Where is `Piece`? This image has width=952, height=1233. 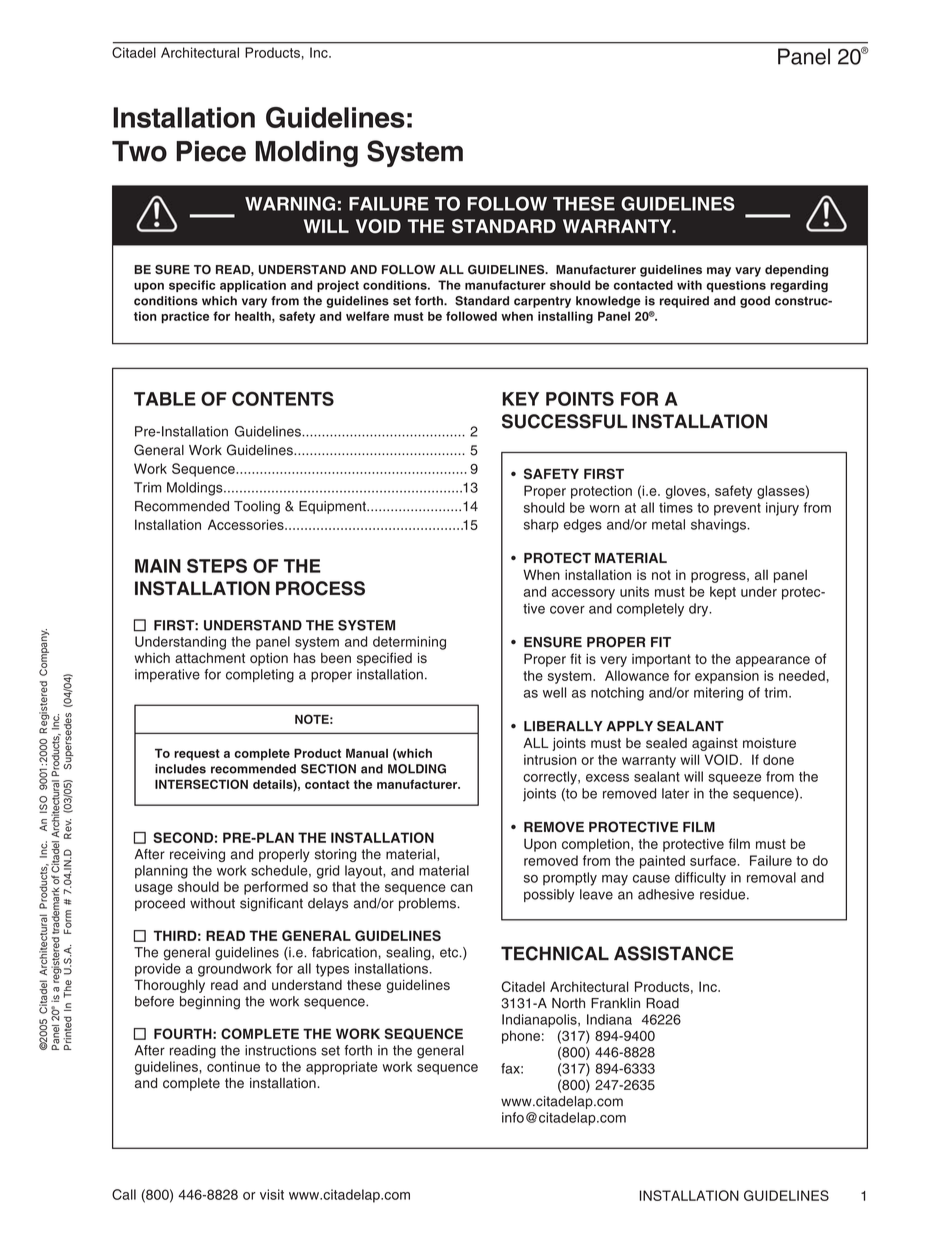 Piece is located at coordinates (211, 151).
